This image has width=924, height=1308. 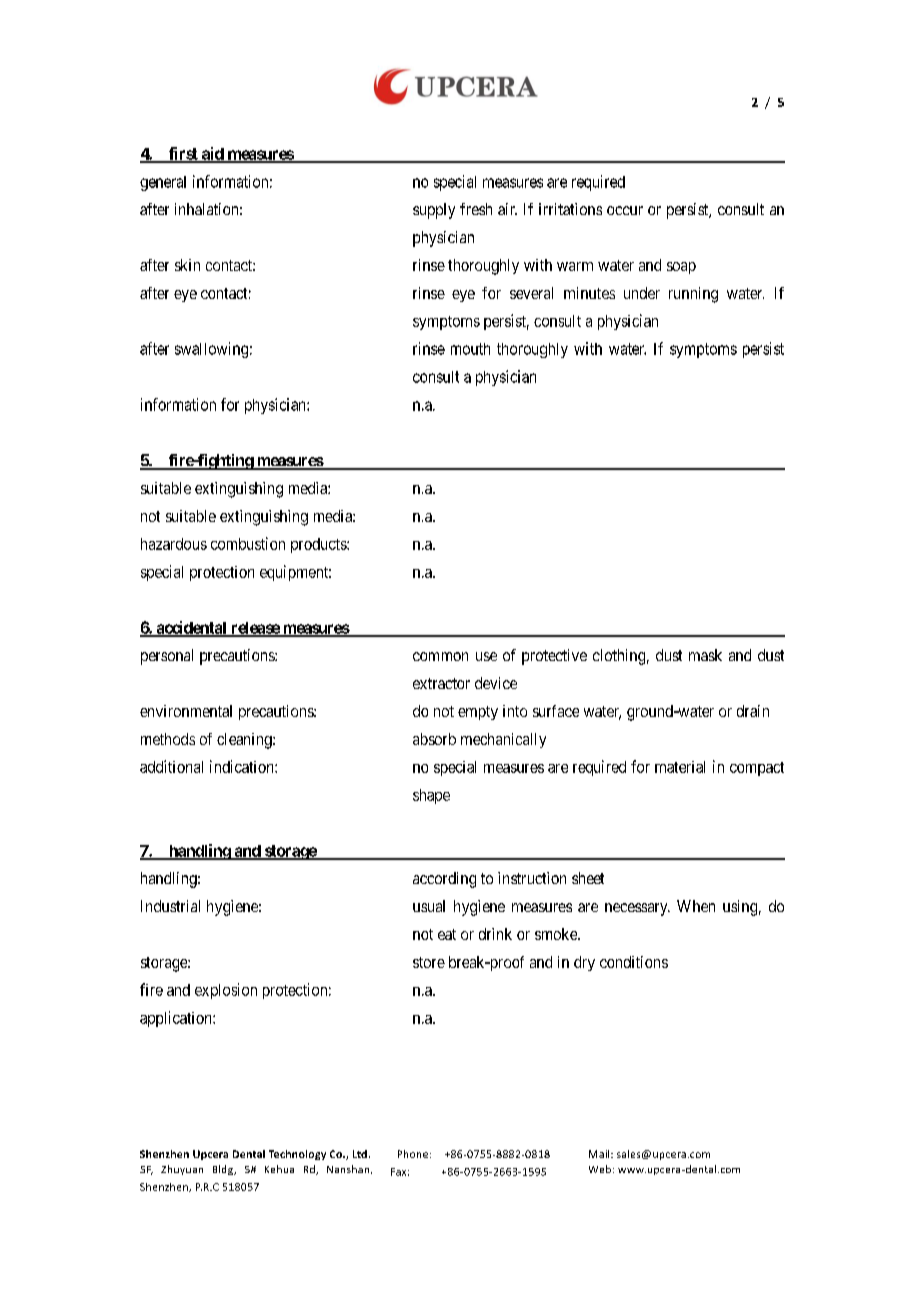 I want to click on occur, so click(x=625, y=210).
